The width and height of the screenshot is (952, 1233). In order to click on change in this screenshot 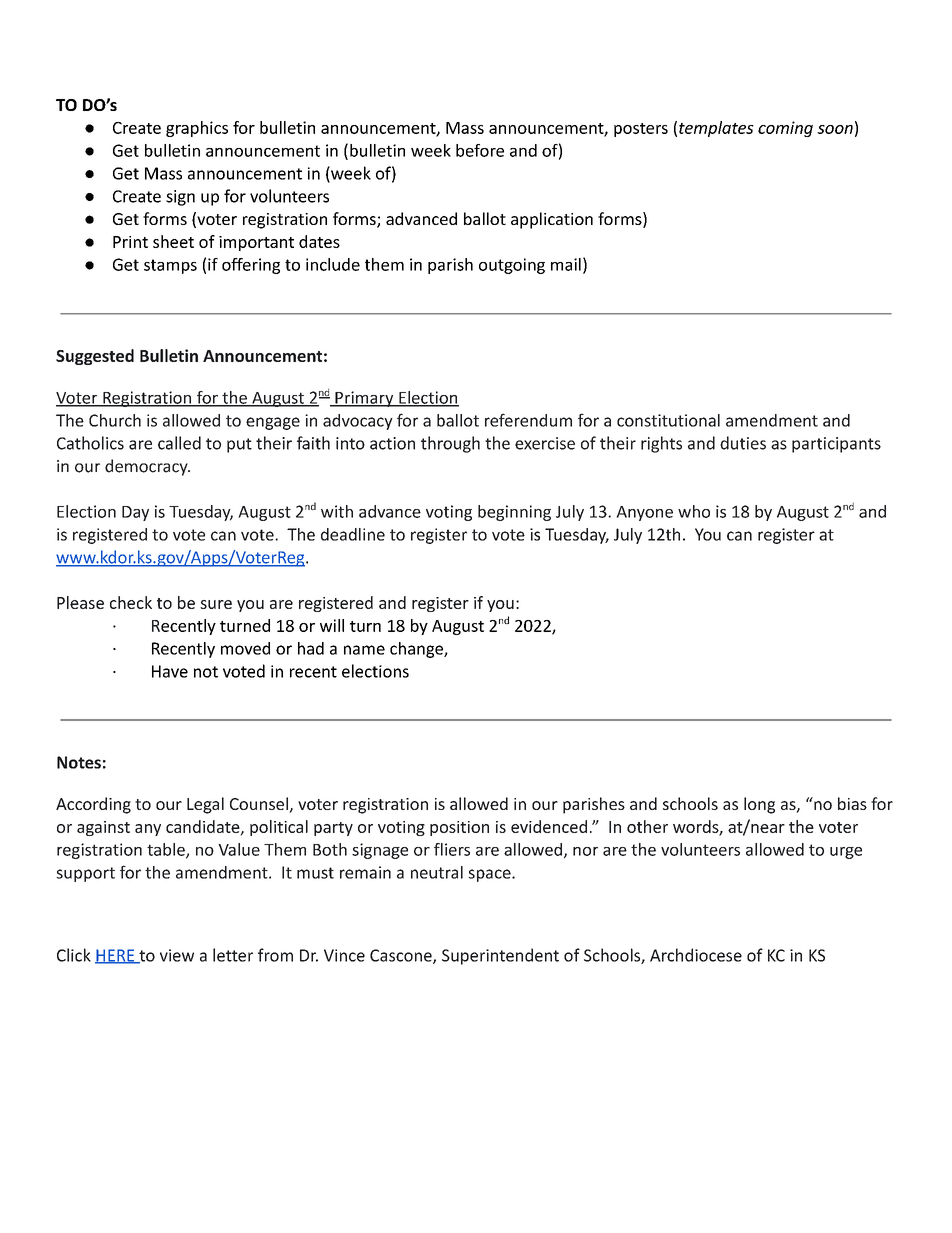, I will do `click(417, 650)`.
